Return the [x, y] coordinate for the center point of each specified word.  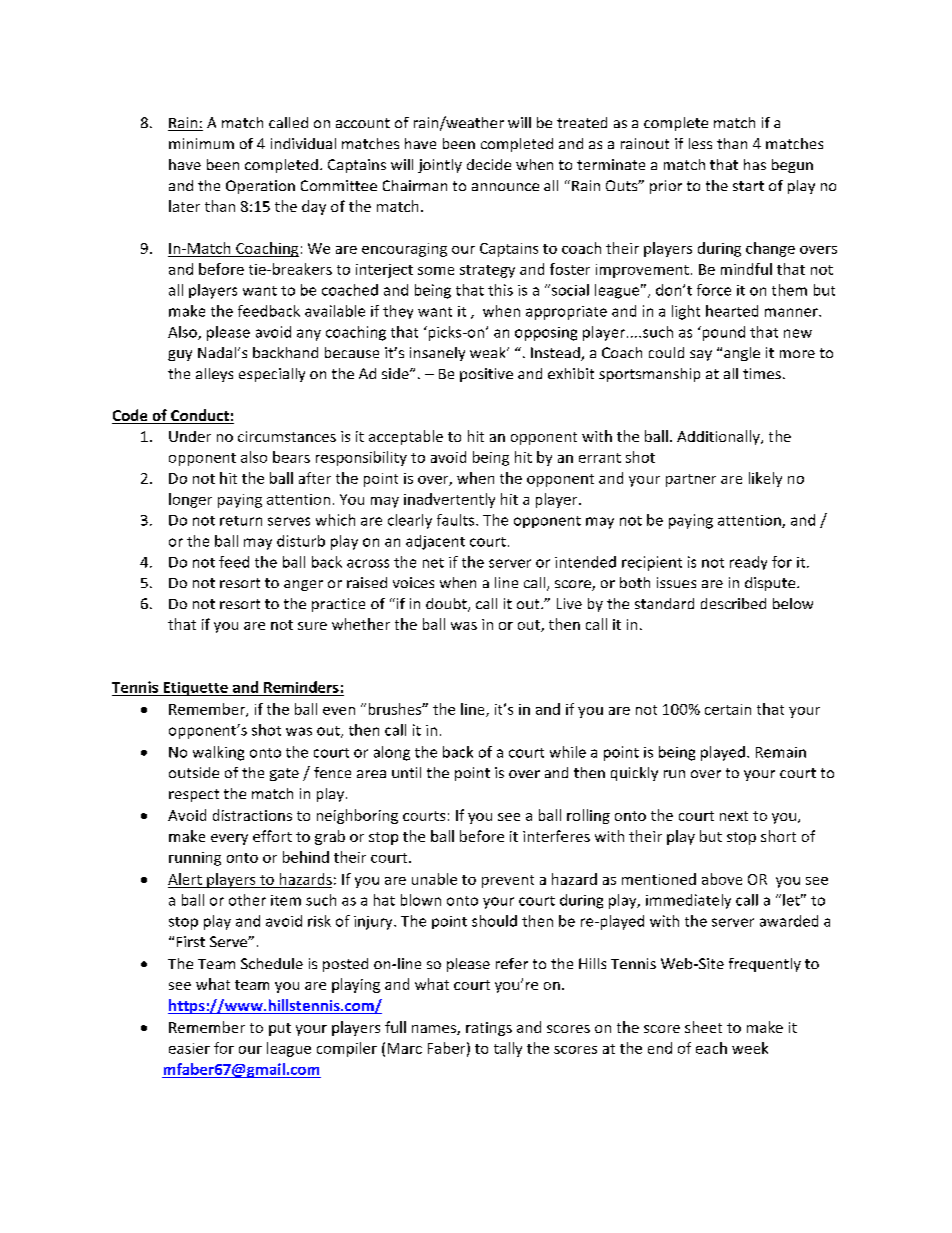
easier [189, 1048]
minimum [201, 143]
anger [303, 585]
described [733, 603]
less [700, 143]
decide [489, 164]
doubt [447, 605]
